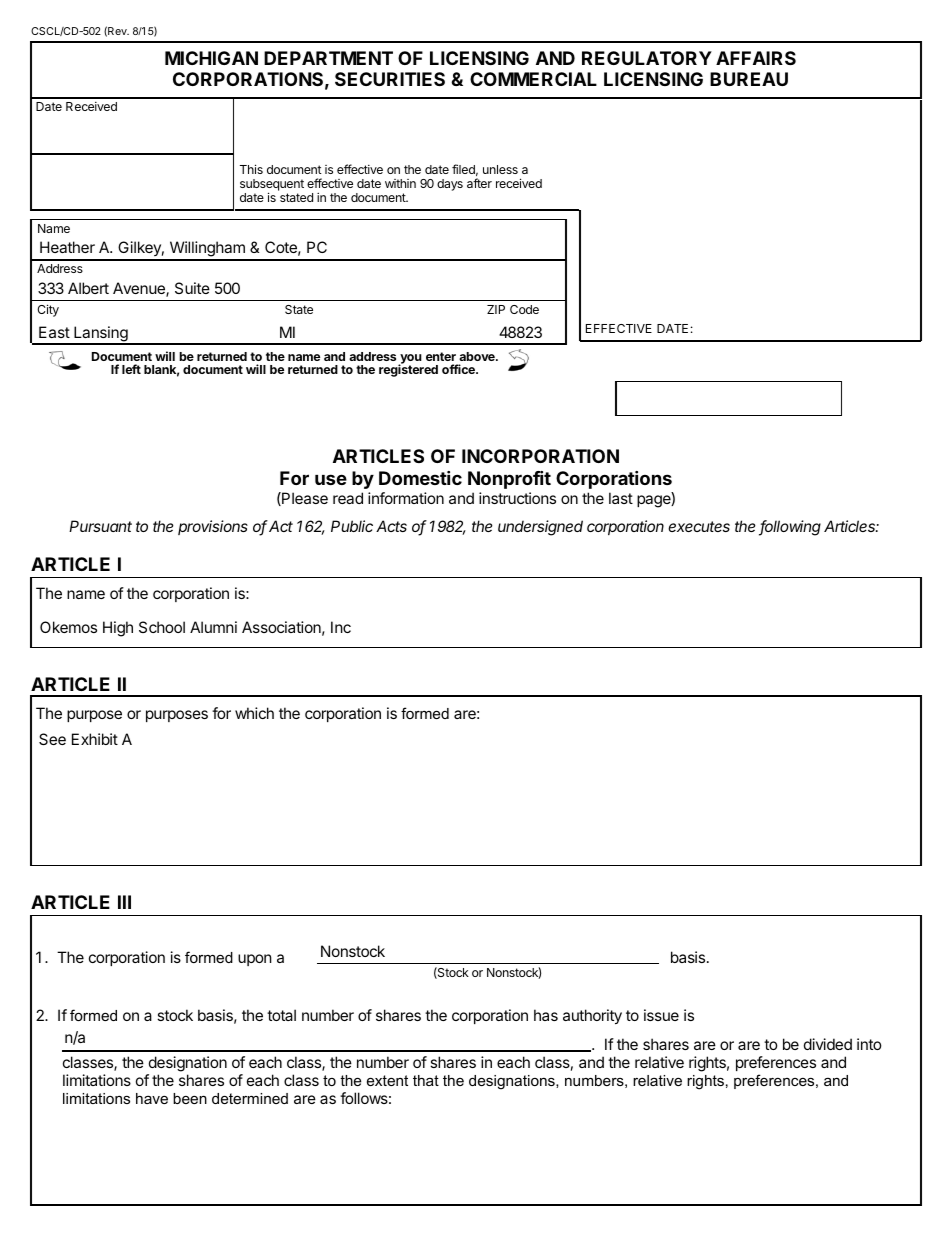  I want to click on executes, so click(699, 526).
